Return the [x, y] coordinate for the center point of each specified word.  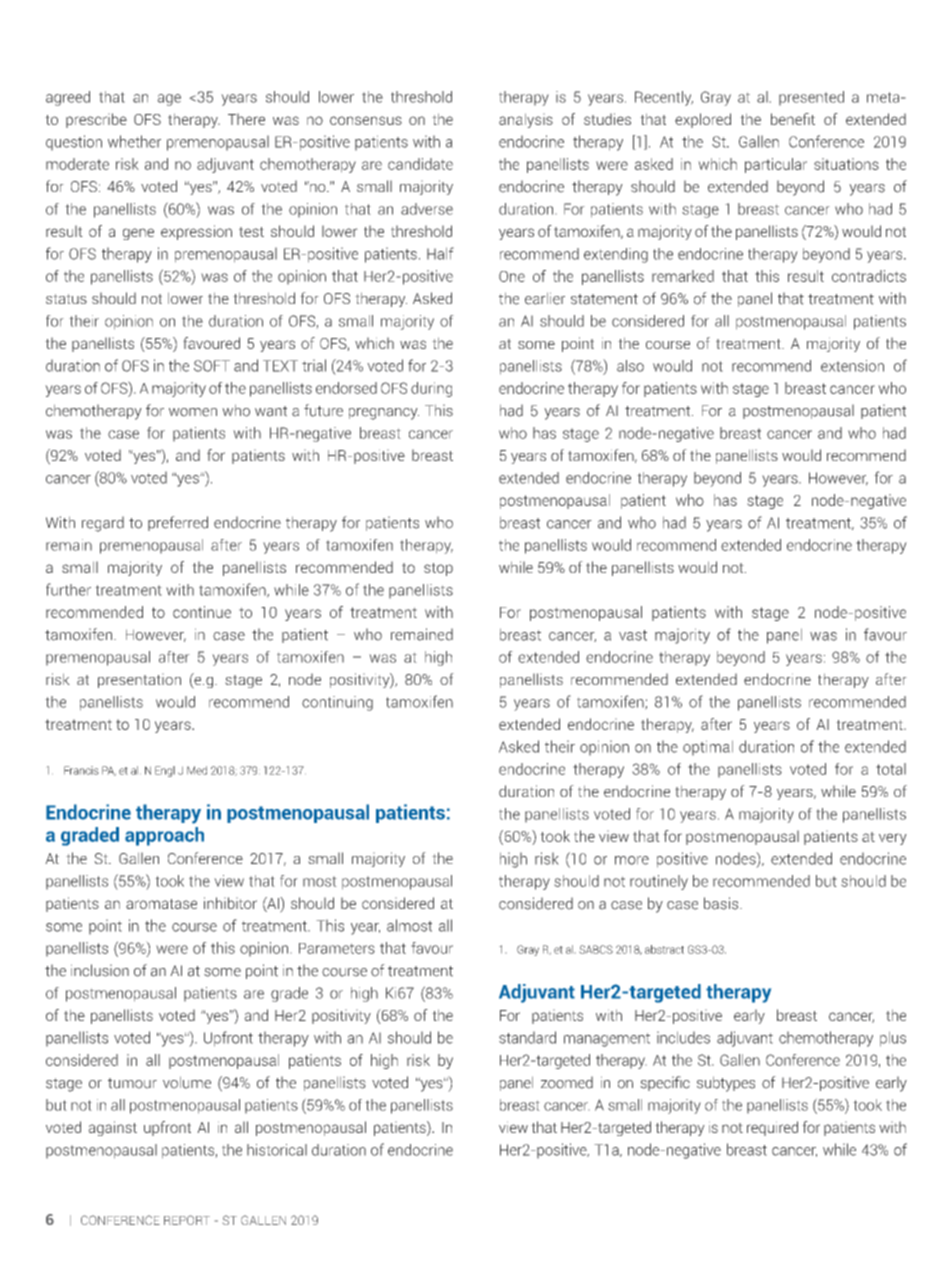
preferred [178, 523]
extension [852, 366]
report [187, 1220]
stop [438, 569]
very [893, 839]
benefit [793, 119]
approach [164, 836]
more [632, 860]
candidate [420, 164]
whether [134, 141]
